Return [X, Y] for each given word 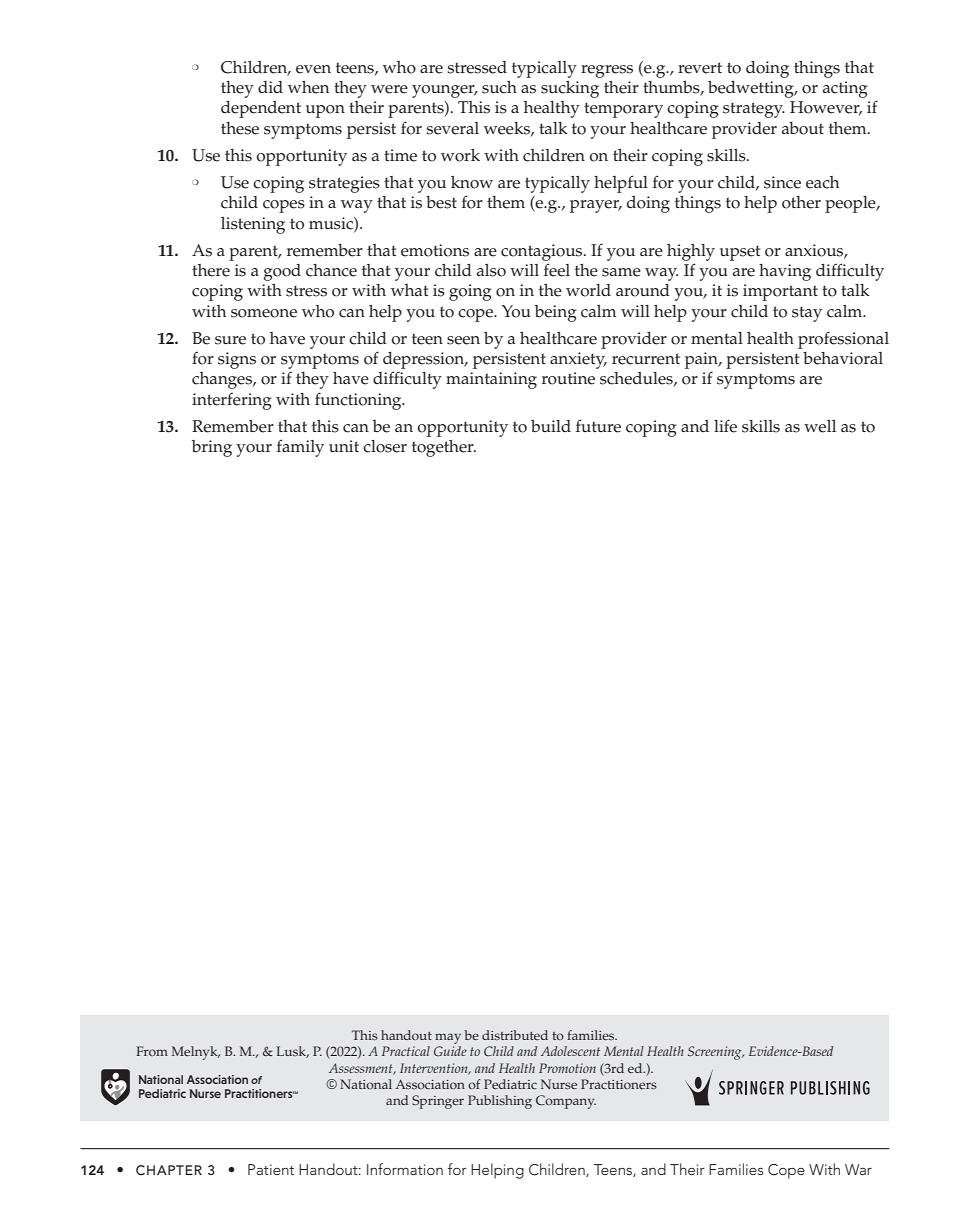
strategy [754, 110]
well [820, 426]
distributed [515, 1035]
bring [212, 448]
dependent [261, 109]
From [152, 1051]
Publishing [500, 1102]
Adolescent [570, 1051]
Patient [271, 1169]
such [499, 87]
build [551, 426]
